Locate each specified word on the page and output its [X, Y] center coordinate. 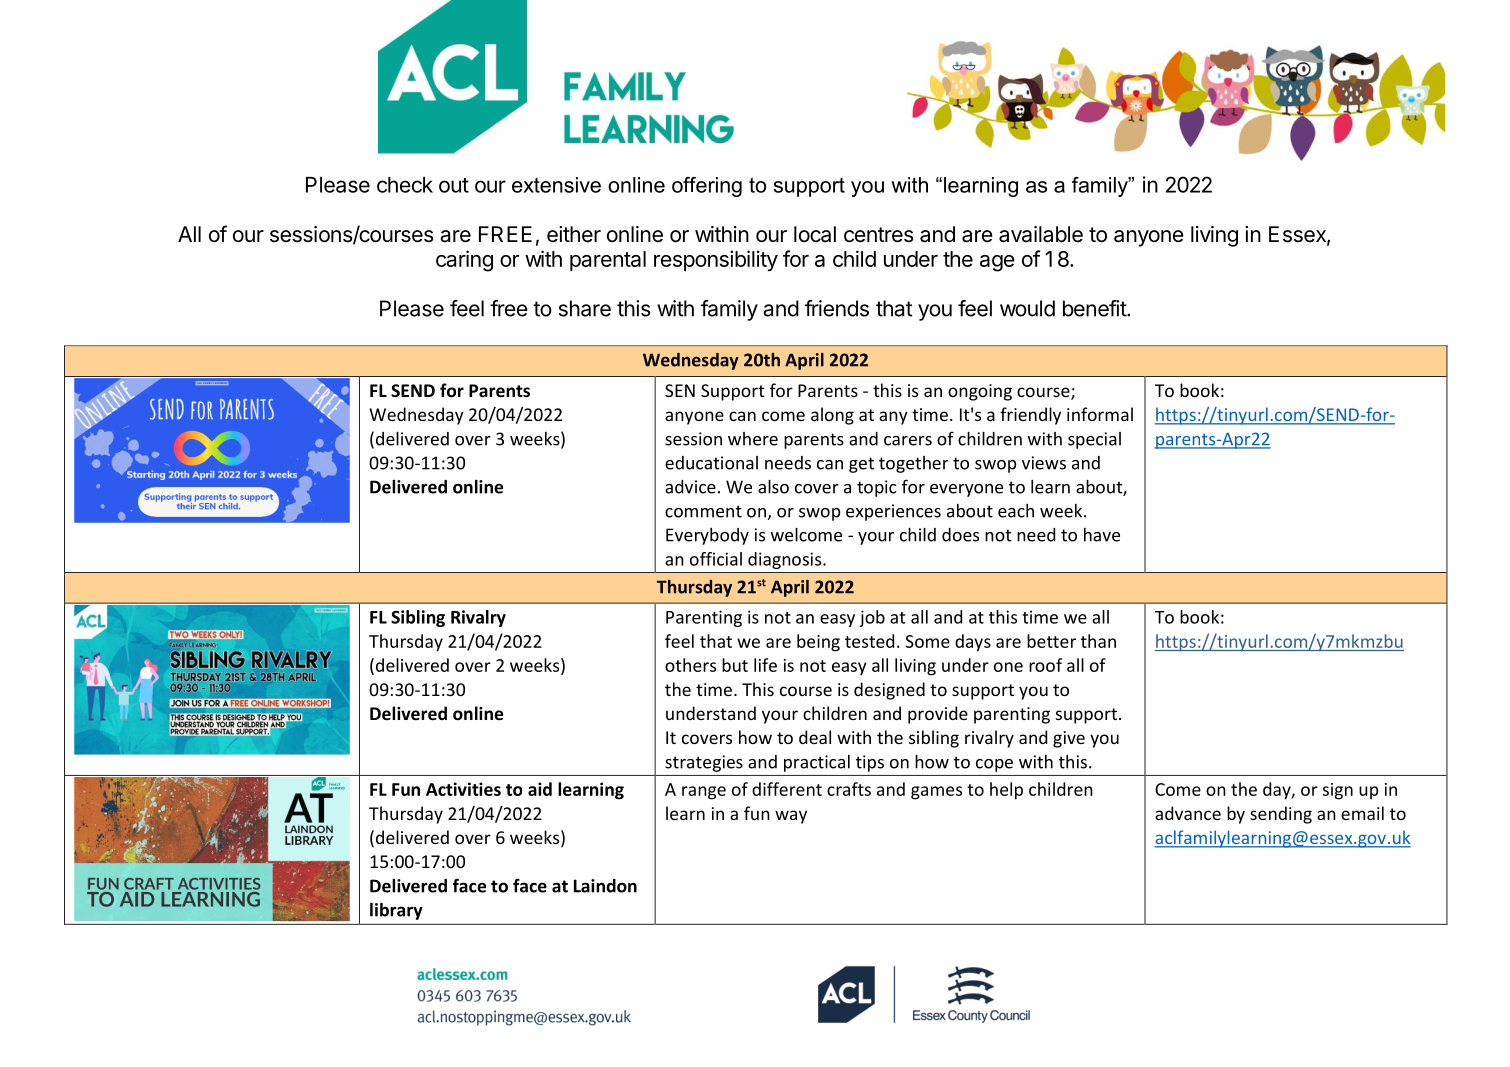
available [1041, 234]
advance [1188, 813]
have [1102, 535]
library [396, 911]
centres [879, 235]
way [791, 817]
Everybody [707, 536]
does [960, 535]
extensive [556, 185]
